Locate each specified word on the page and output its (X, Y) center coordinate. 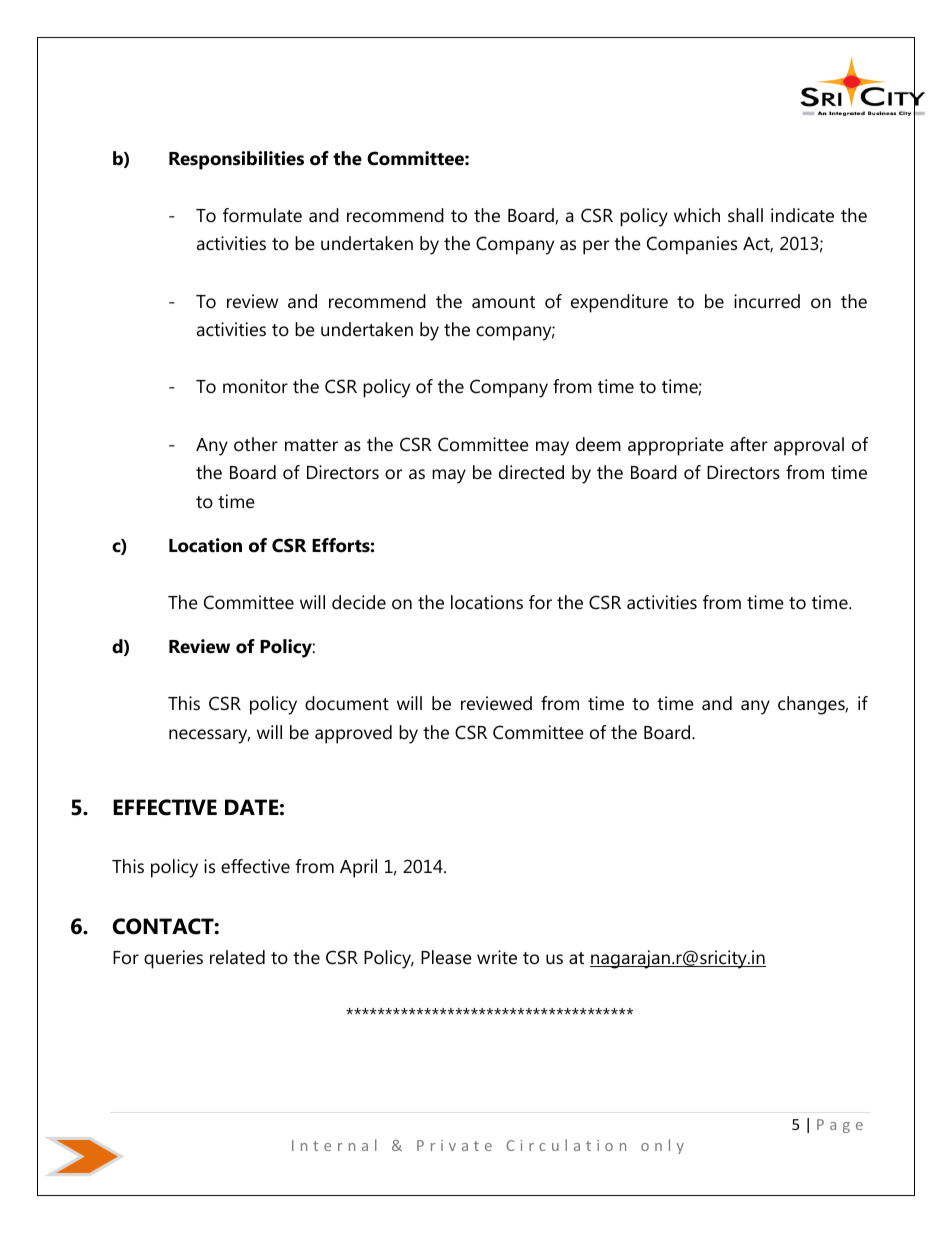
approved (353, 734)
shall (745, 215)
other (256, 444)
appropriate (676, 446)
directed (531, 472)
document (347, 703)
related (237, 957)
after (749, 444)
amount (503, 302)
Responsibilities (236, 160)
